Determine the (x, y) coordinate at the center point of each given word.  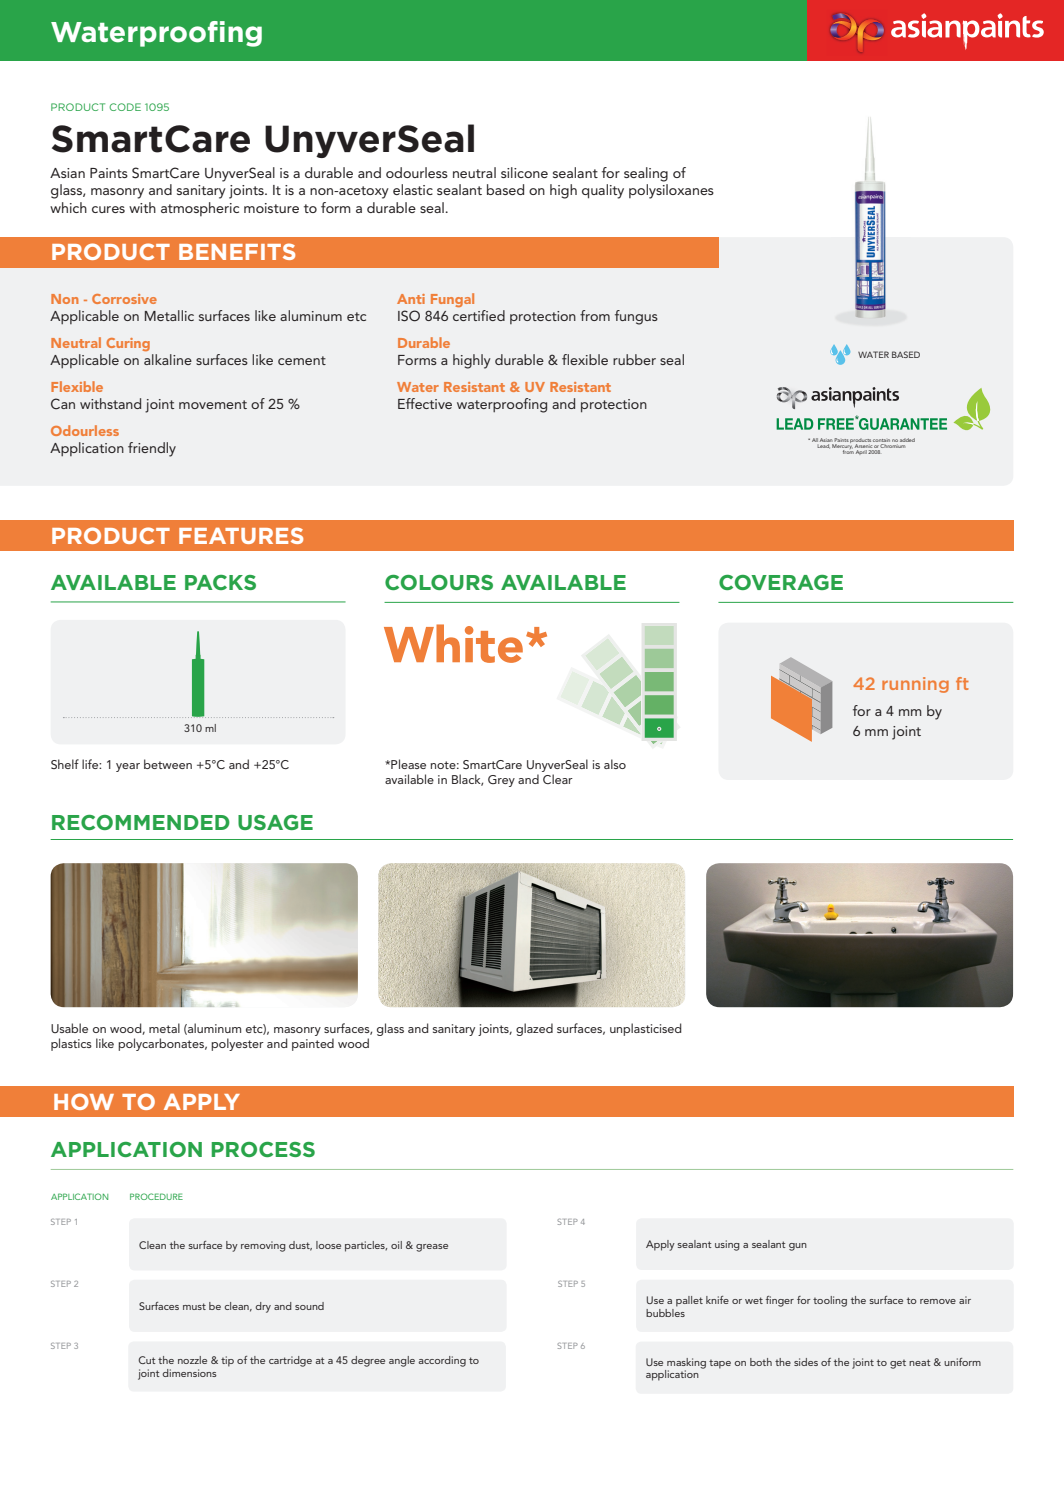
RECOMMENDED (141, 822)
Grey (501, 781)
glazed (534, 1029)
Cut (147, 1360)
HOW (84, 1101)
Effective (425, 403)
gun (798, 1247)
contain (881, 440)
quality (603, 191)
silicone (524, 172)
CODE (125, 107)
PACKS (220, 582)
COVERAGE (781, 582)
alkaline (168, 359)
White (453, 643)
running (915, 685)
